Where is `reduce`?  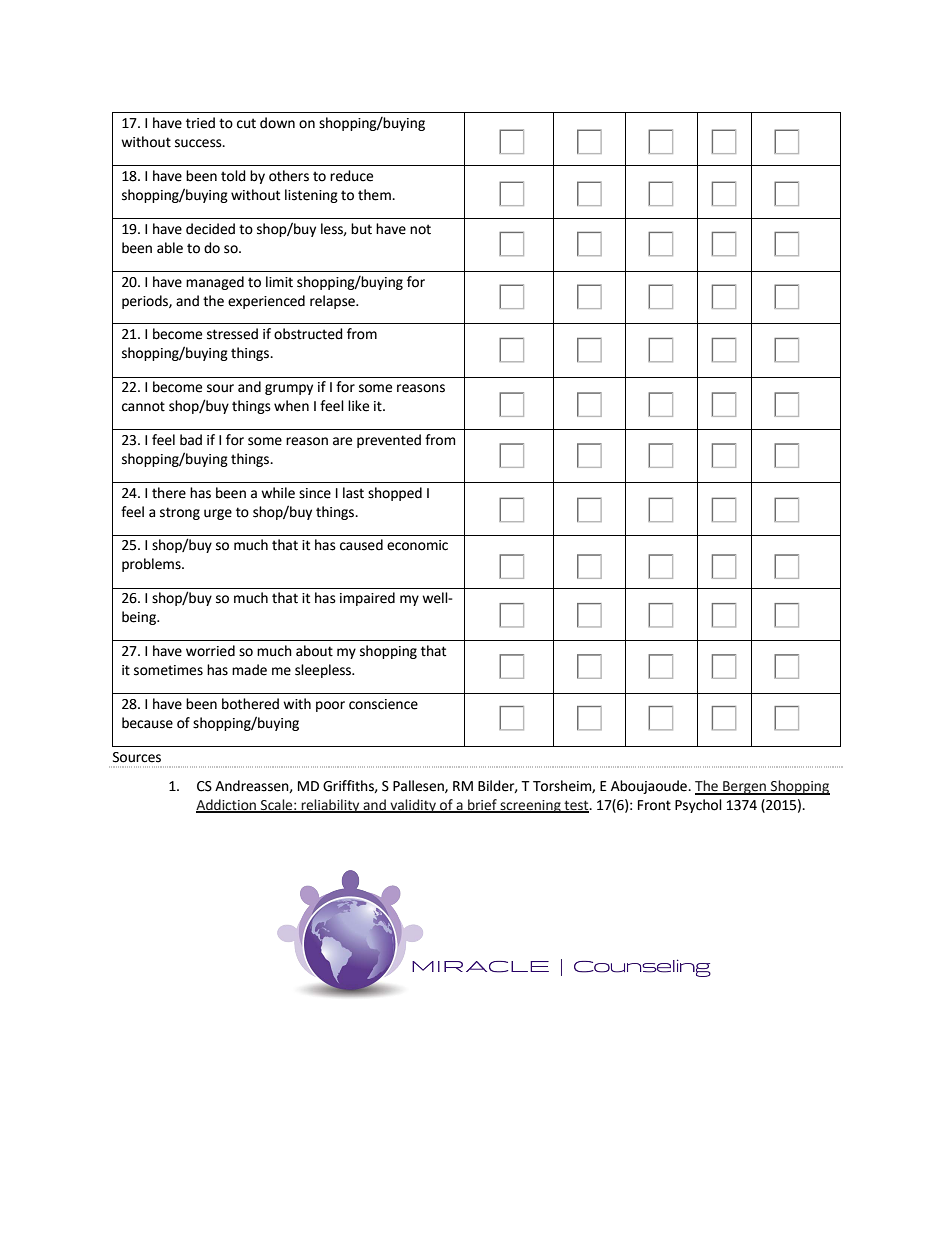
reduce is located at coordinates (351, 176).
